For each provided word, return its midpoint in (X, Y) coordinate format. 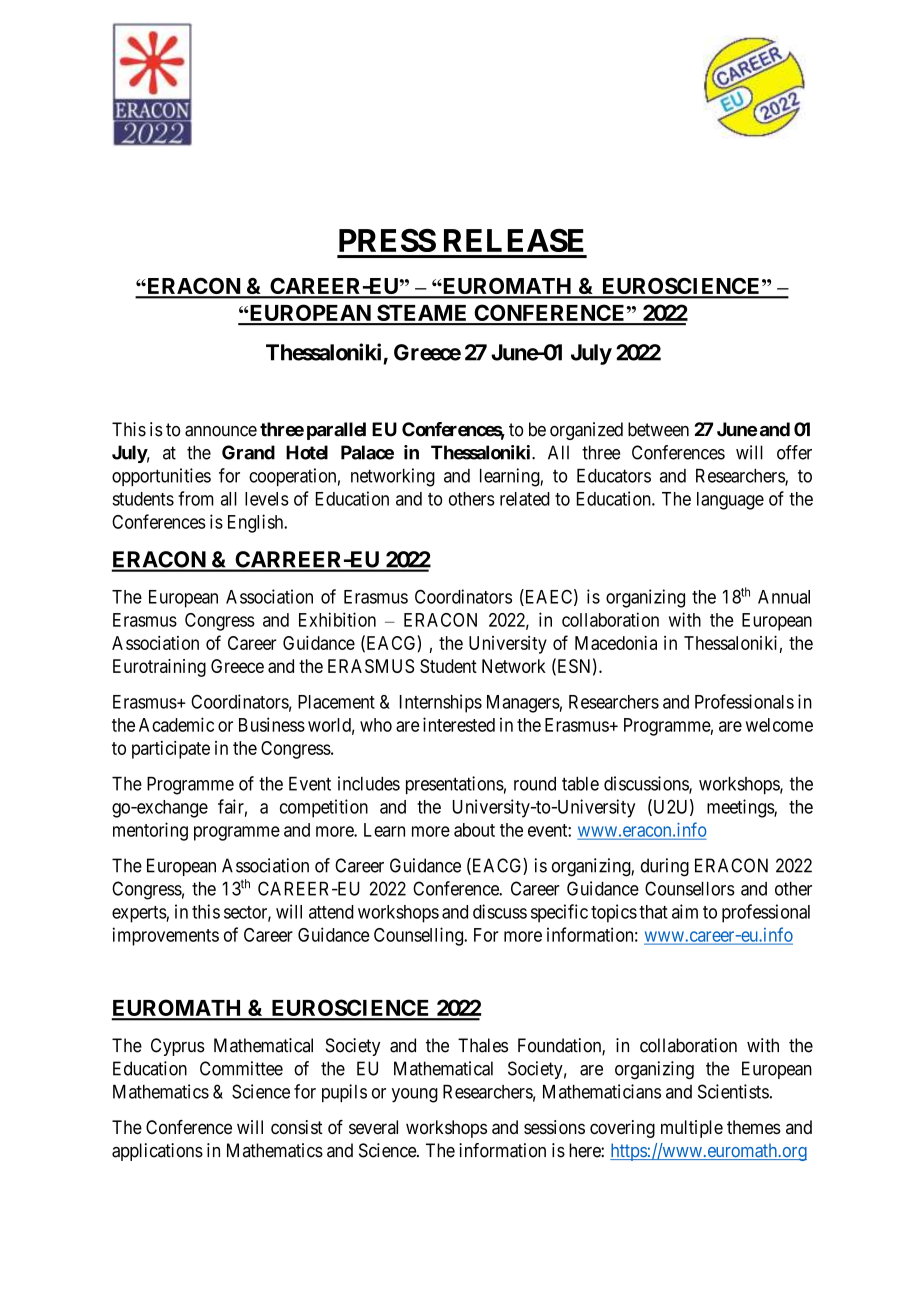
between (658, 429)
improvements (166, 936)
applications (157, 1152)
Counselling (419, 936)
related (525, 499)
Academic (176, 724)
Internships (441, 703)
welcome (779, 725)
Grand (248, 452)
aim (685, 911)
